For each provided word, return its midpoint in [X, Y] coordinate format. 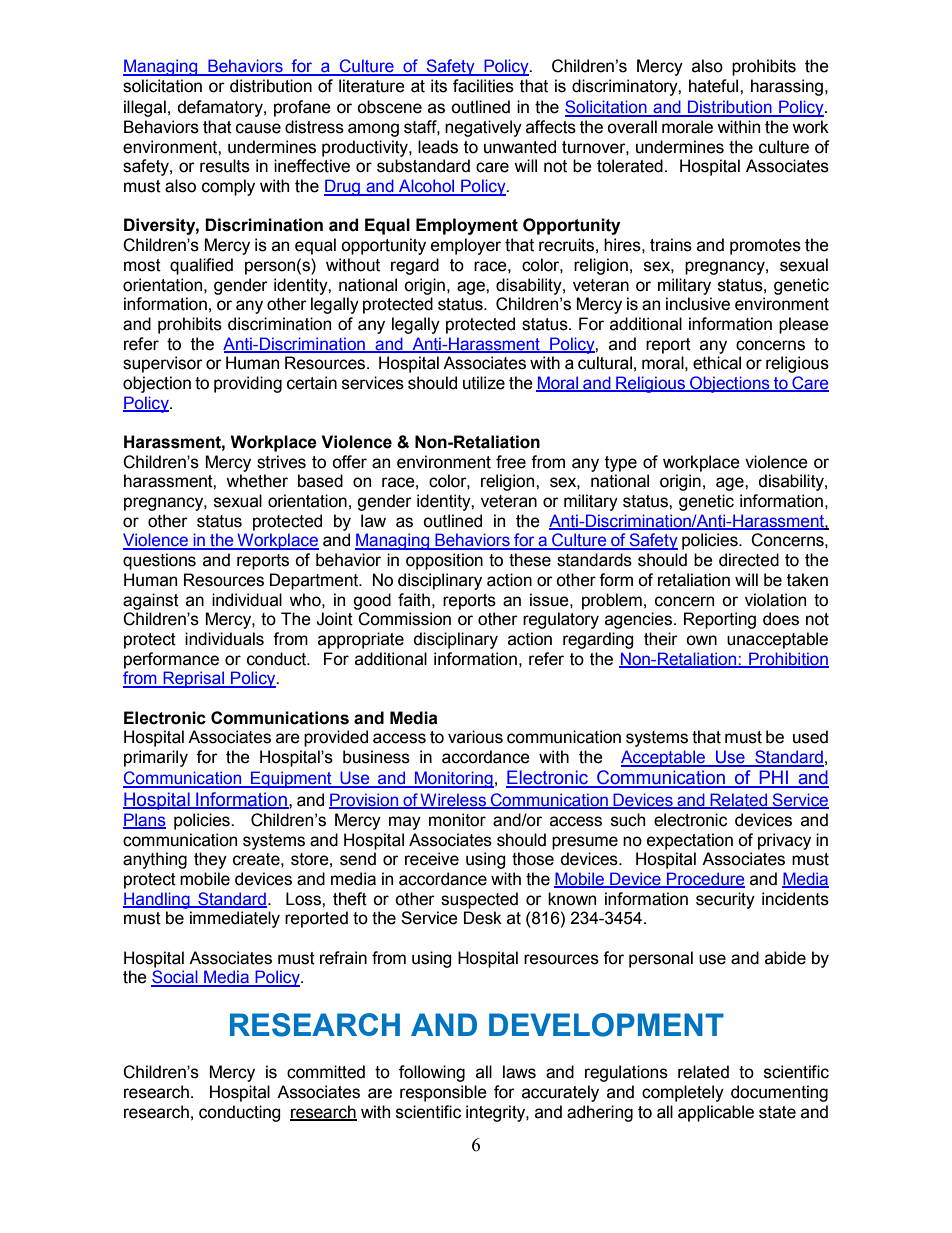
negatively [483, 128]
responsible [443, 1093]
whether [257, 481]
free [511, 462]
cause [258, 128]
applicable [716, 1113]
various [475, 737]
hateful [715, 86]
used [810, 737]
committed [326, 1072]
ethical [717, 363]
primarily [156, 758]
